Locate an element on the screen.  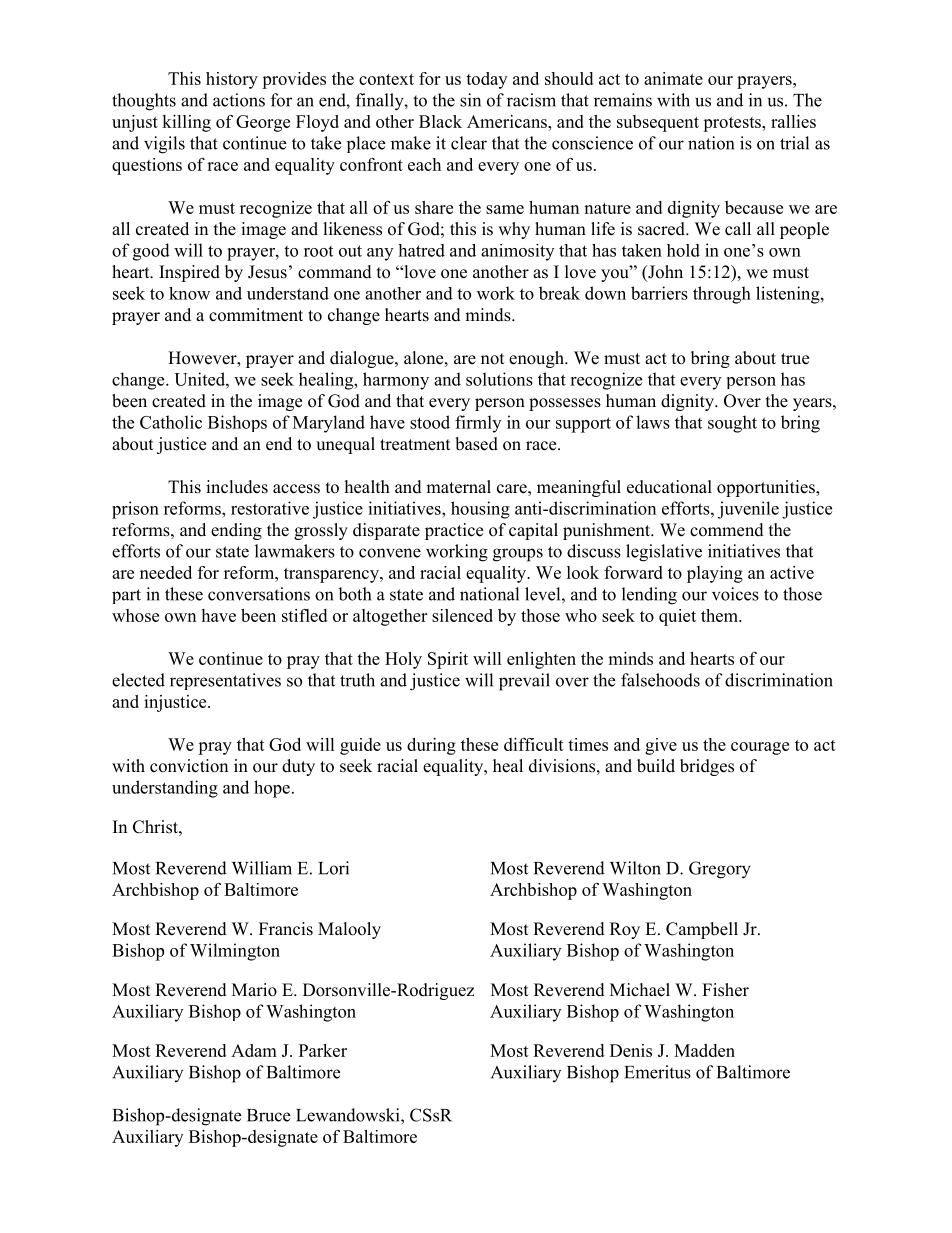
Spirit is located at coordinates (448, 660).
